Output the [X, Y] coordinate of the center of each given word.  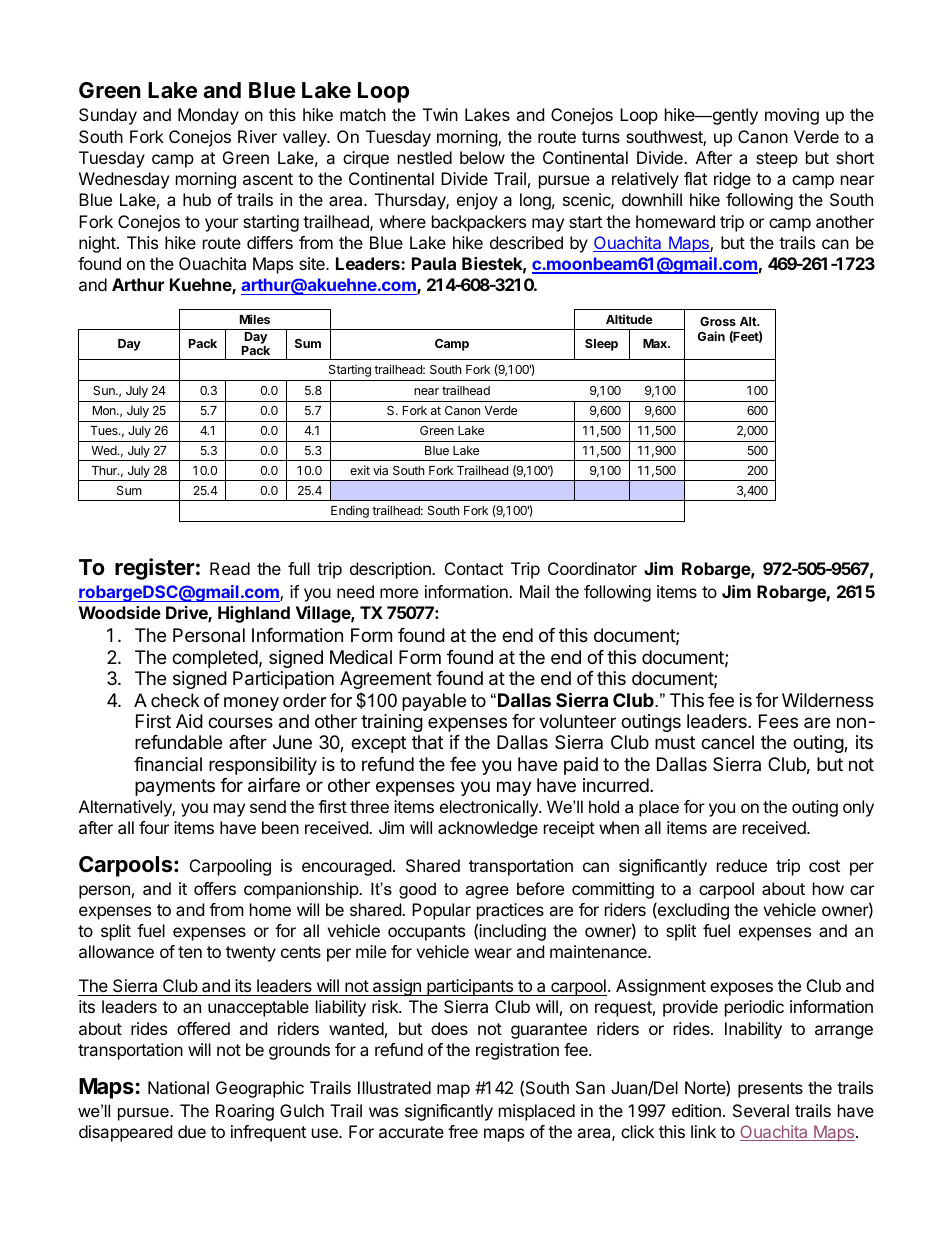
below [482, 157]
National [178, 1087]
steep [777, 160]
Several [761, 1110]
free [463, 1131]
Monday [208, 116]
